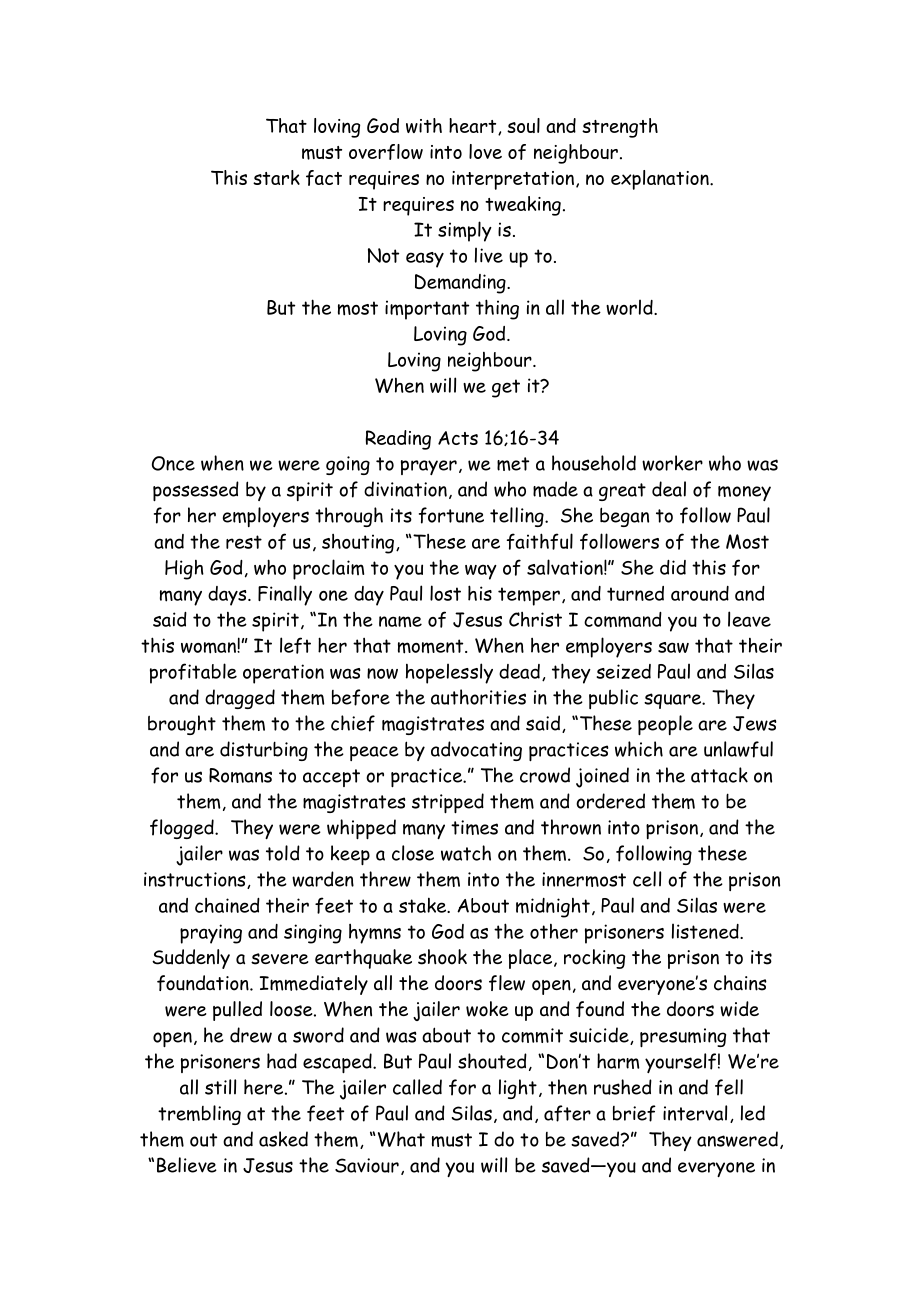 The image size is (924, 1308). What do you see at coordinates (673, 647) in the document?
I see `saw` at bounding box center [673, 647].
